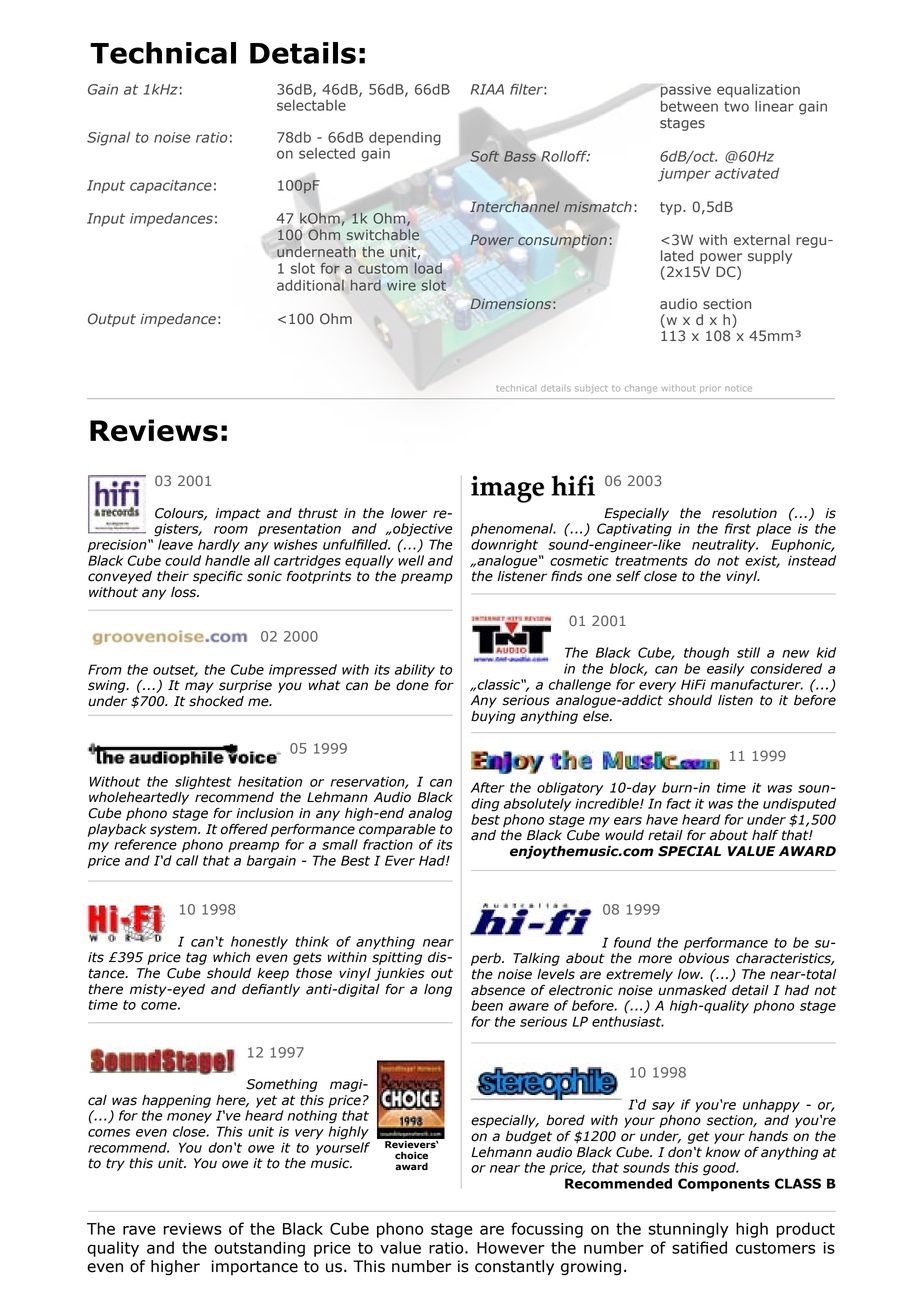  What do you see at coordinates (231, 957) in the screenshot?
I see `which` at bounding box center [231, 957].
